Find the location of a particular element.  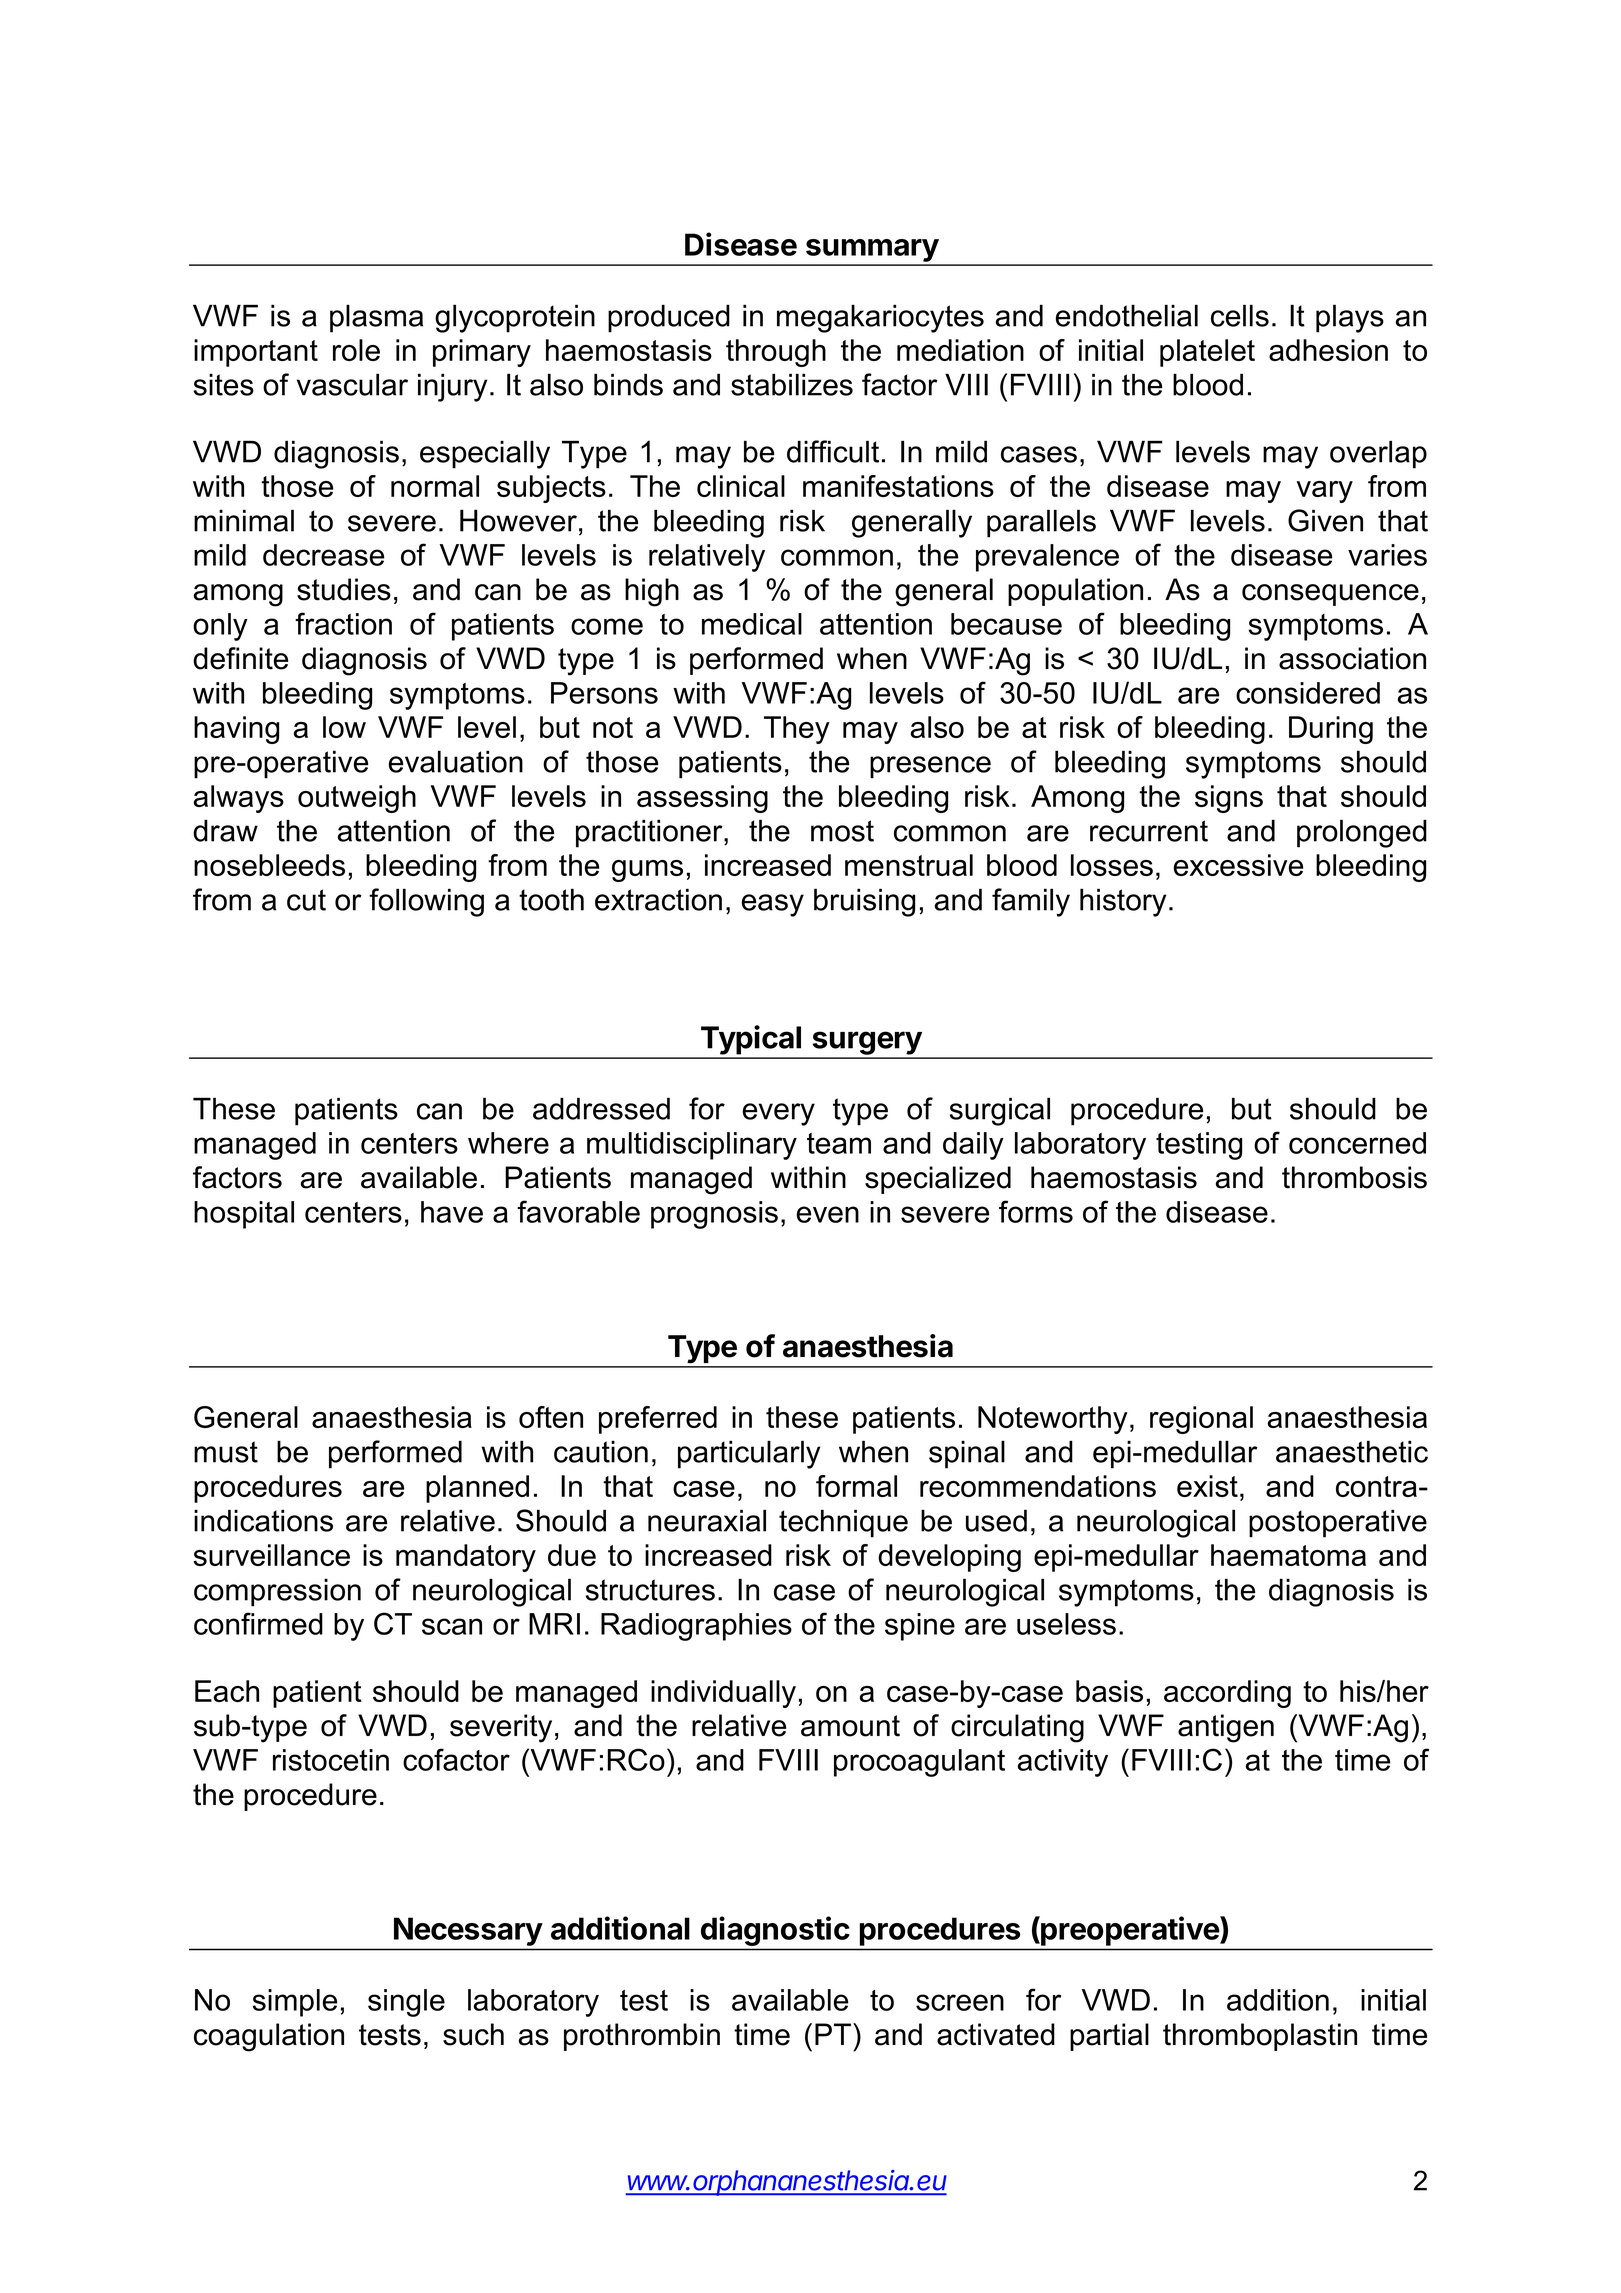

stabilizes is located at coordinates (792, 384).
